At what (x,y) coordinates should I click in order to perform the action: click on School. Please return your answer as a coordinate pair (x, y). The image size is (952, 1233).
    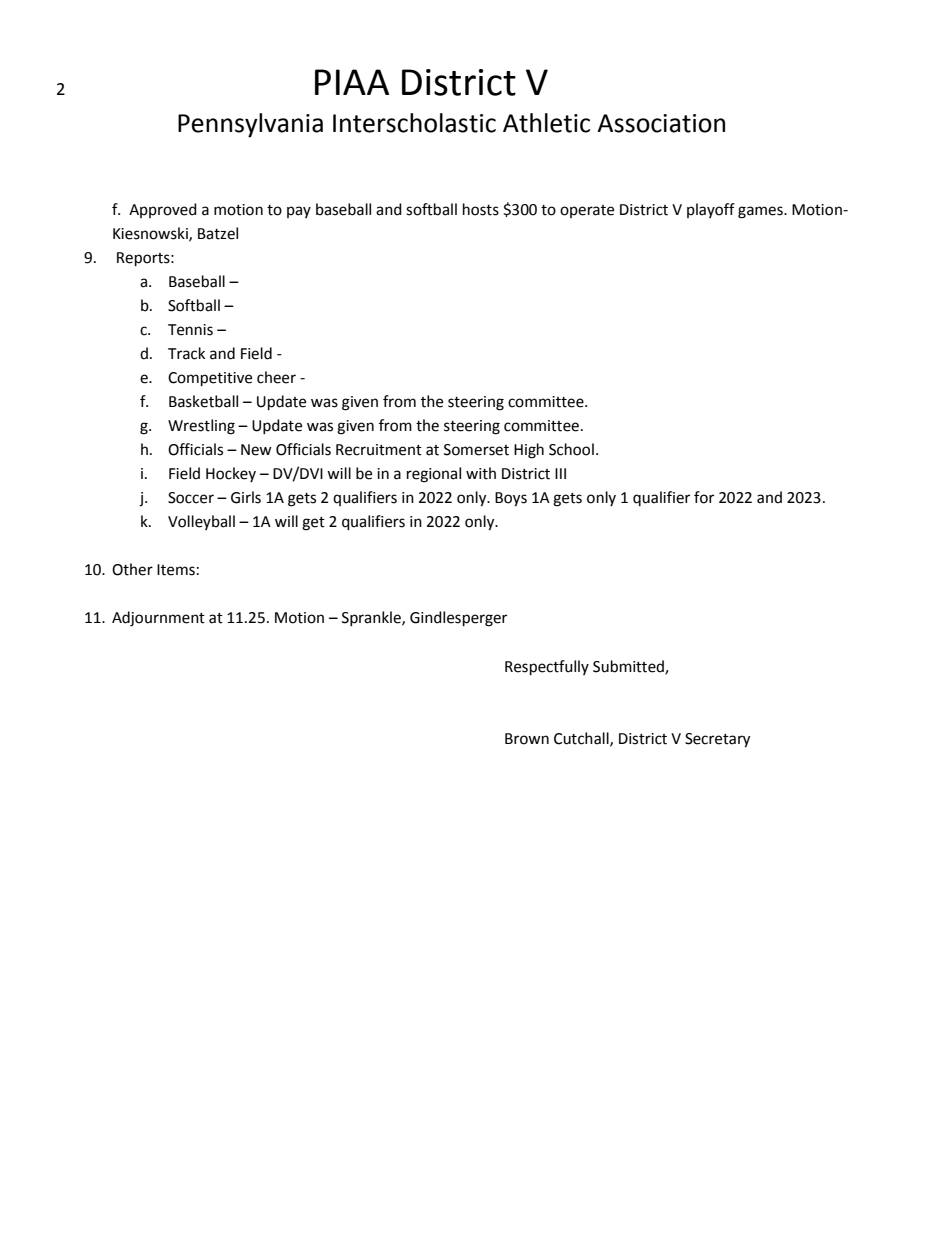
    Looking at the image, I should click on (571, 449).
